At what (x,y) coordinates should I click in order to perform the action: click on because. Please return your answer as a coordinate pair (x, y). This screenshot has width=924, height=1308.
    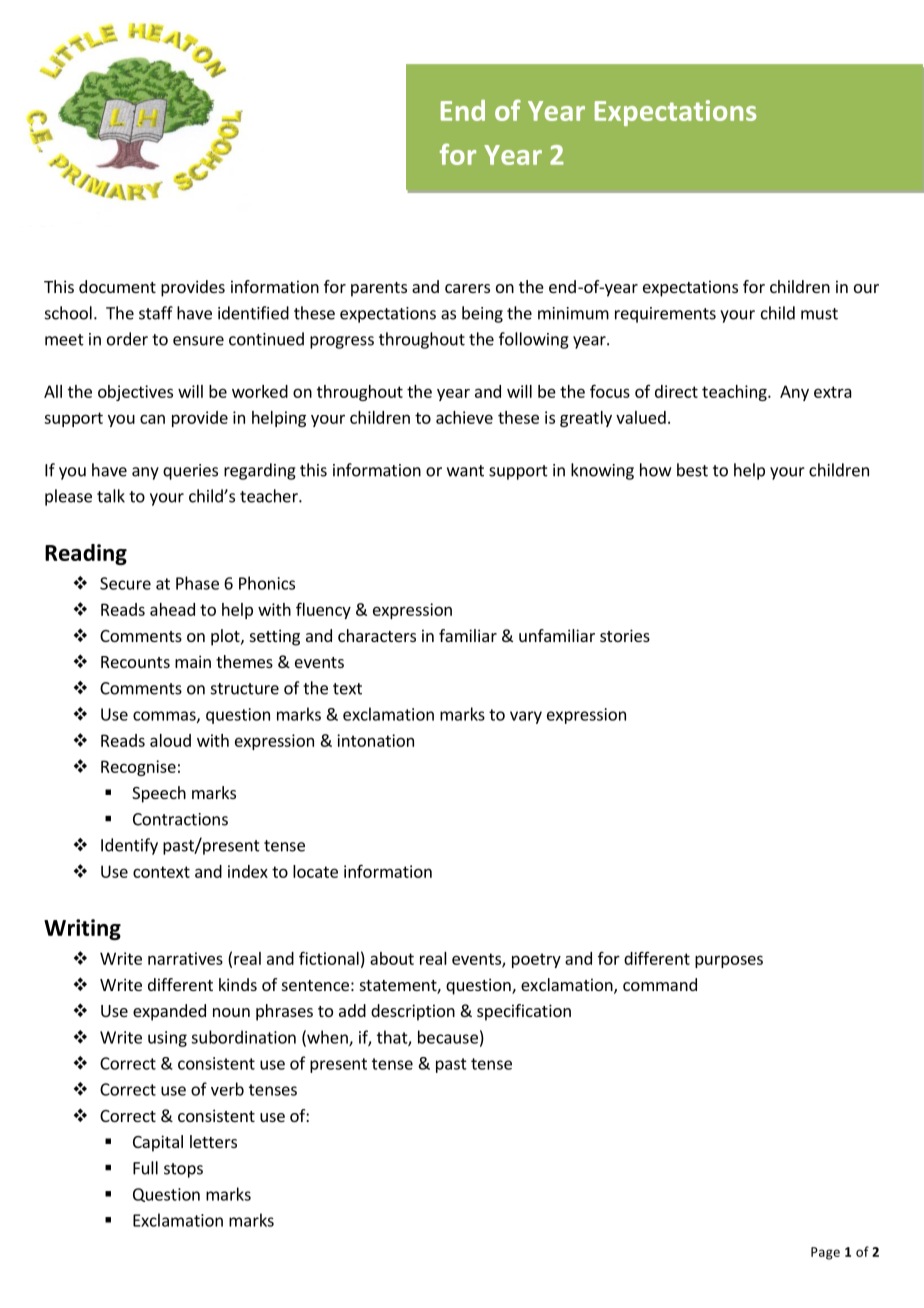
    Looking at the image, I should click on (448, 1037).
